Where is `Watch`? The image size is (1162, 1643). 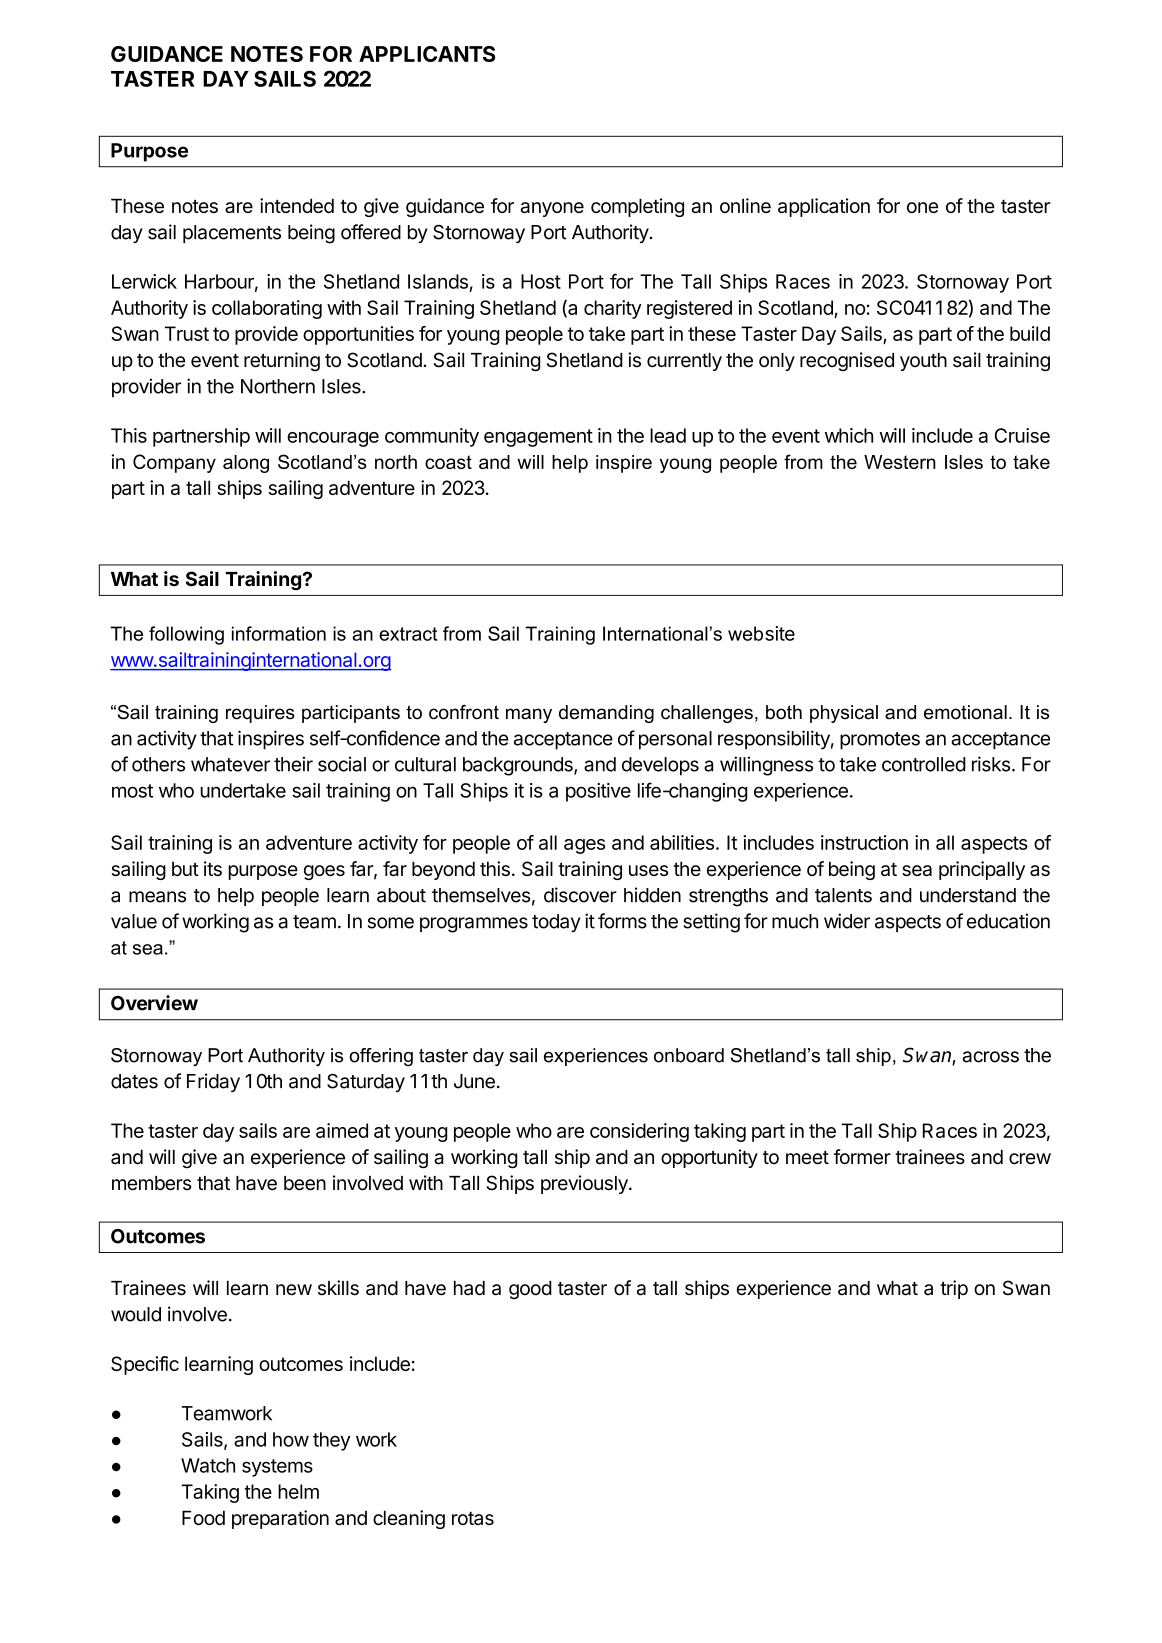 Watch is located at coordinates (208, 1465).
